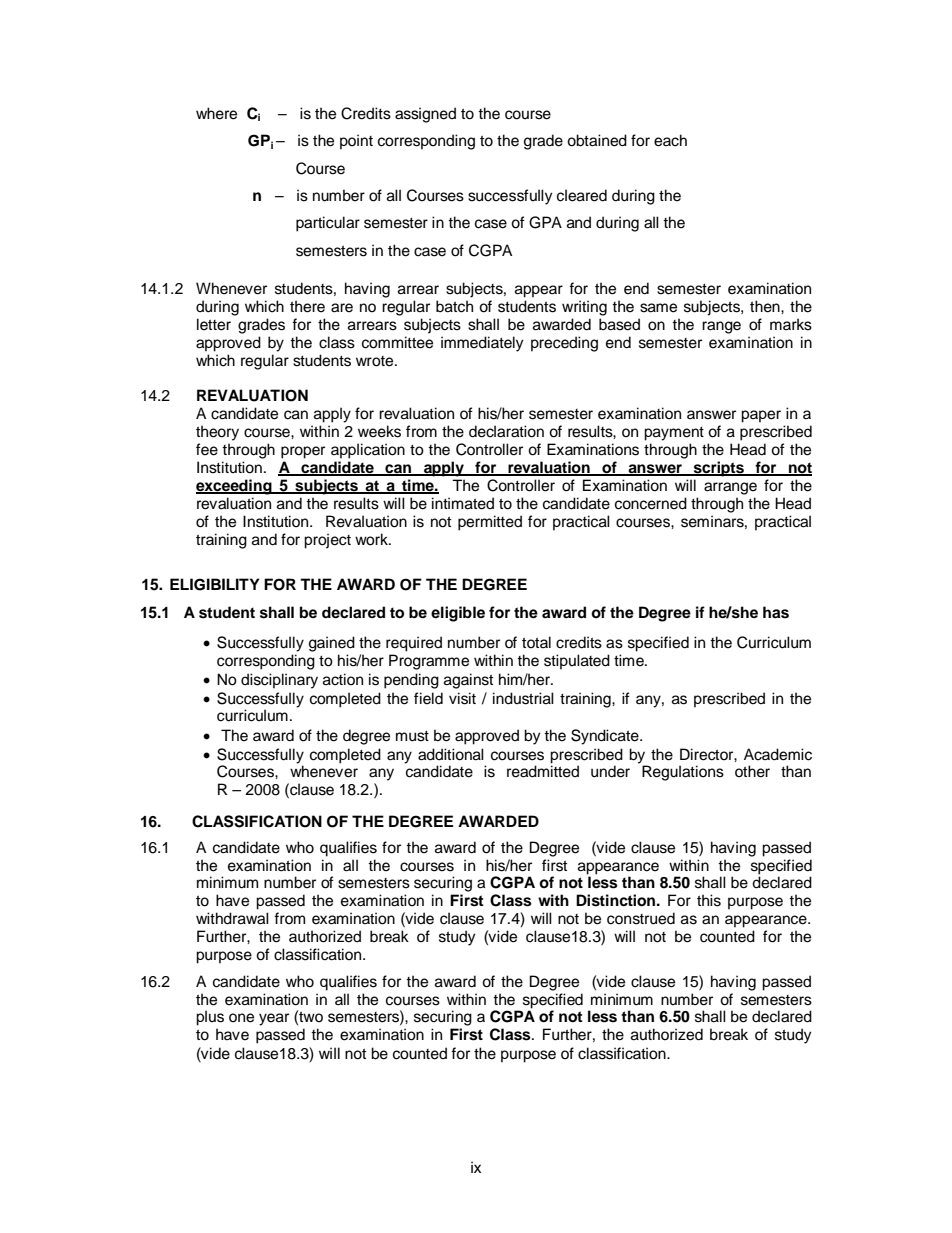  I want to click on year, so click(274, 1019).
